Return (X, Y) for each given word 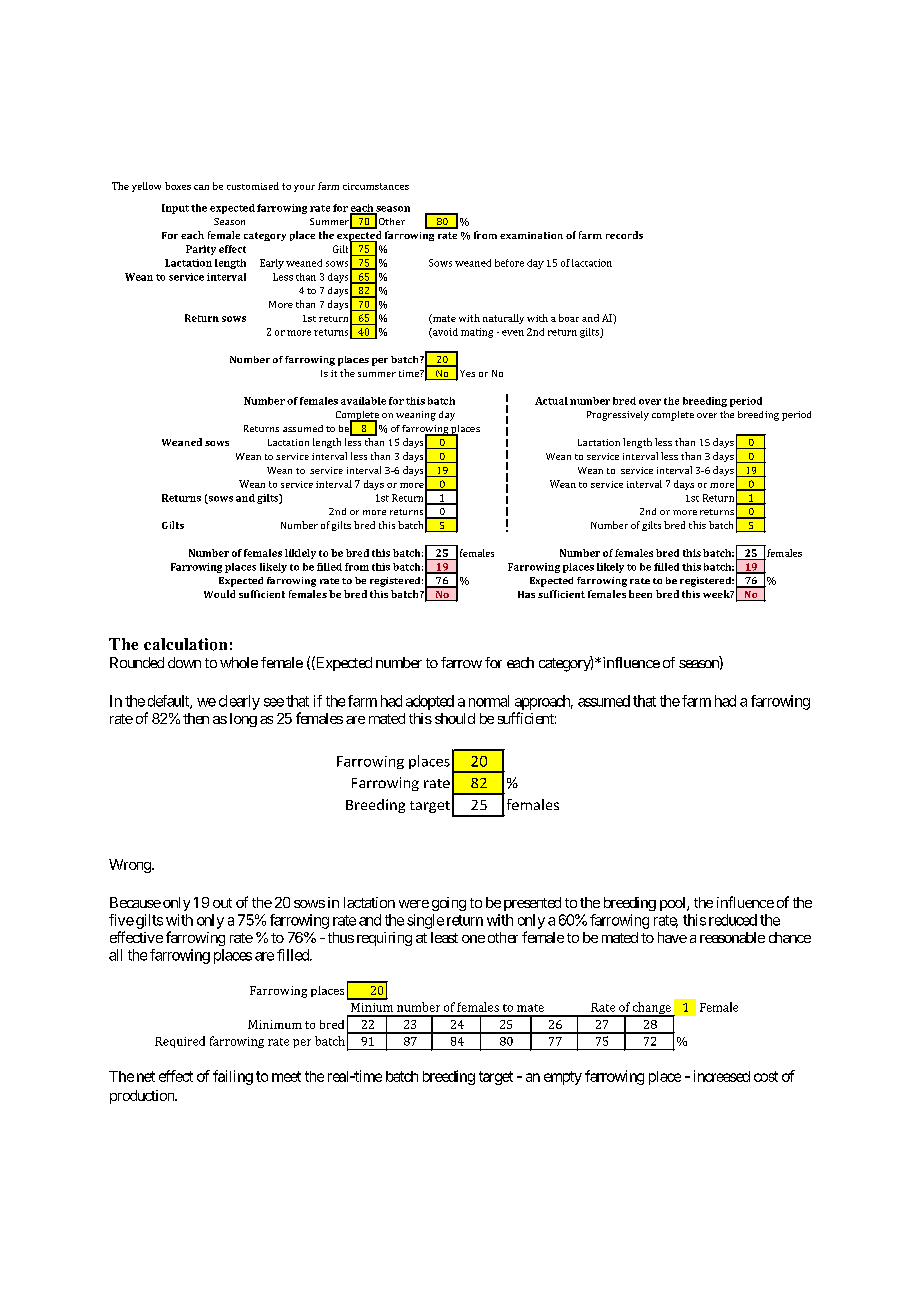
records (624, 235)
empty (563, 1078)
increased (722, 1076)
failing (233, 1077)
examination (531, 235)
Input (175, 209)
